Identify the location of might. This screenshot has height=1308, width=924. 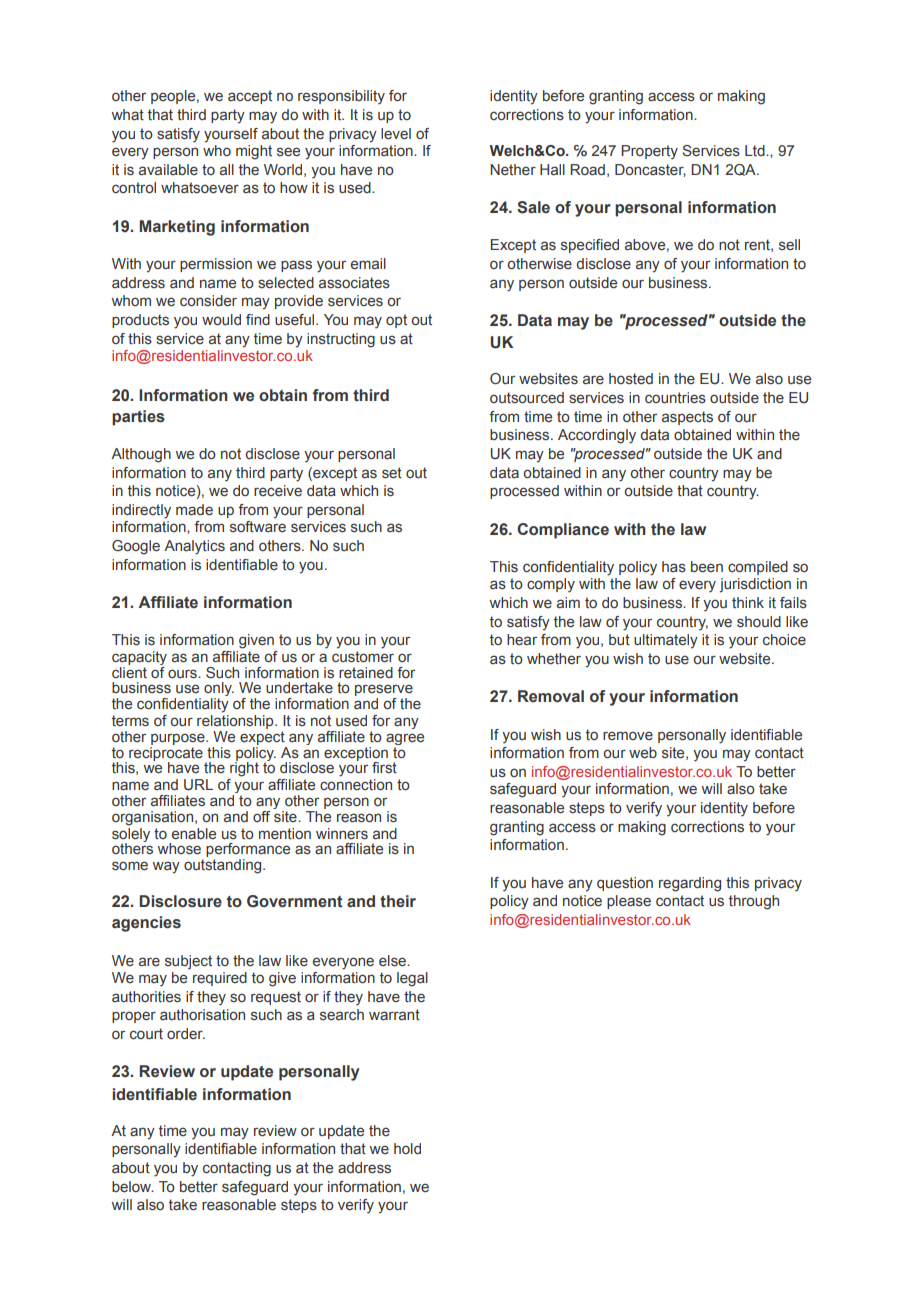
(254, 152).
